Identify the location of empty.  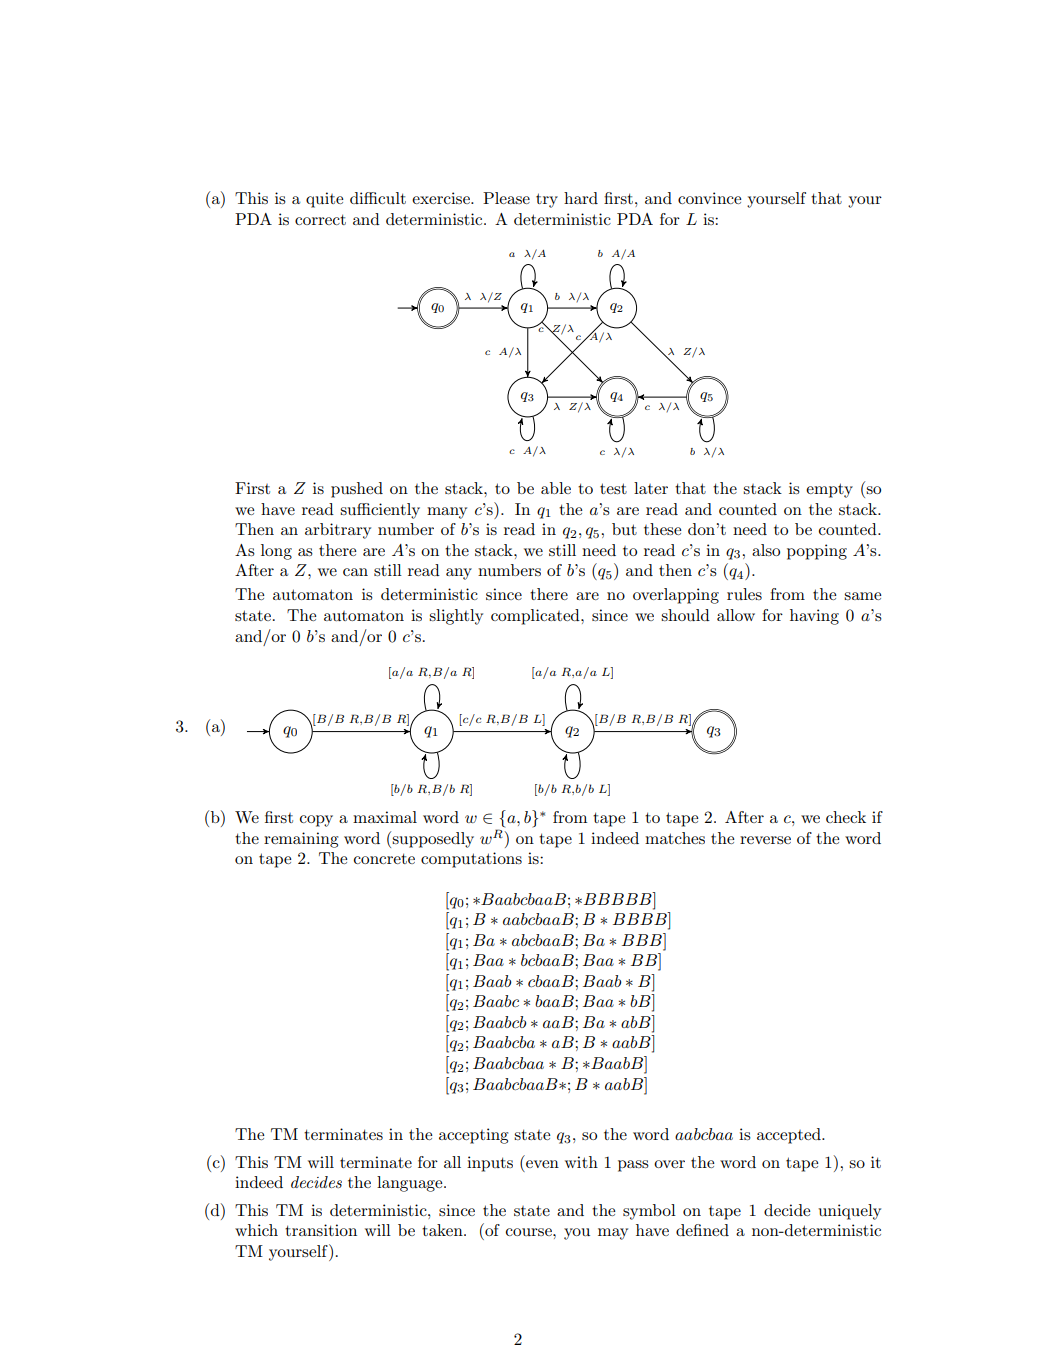
(829, 490).
